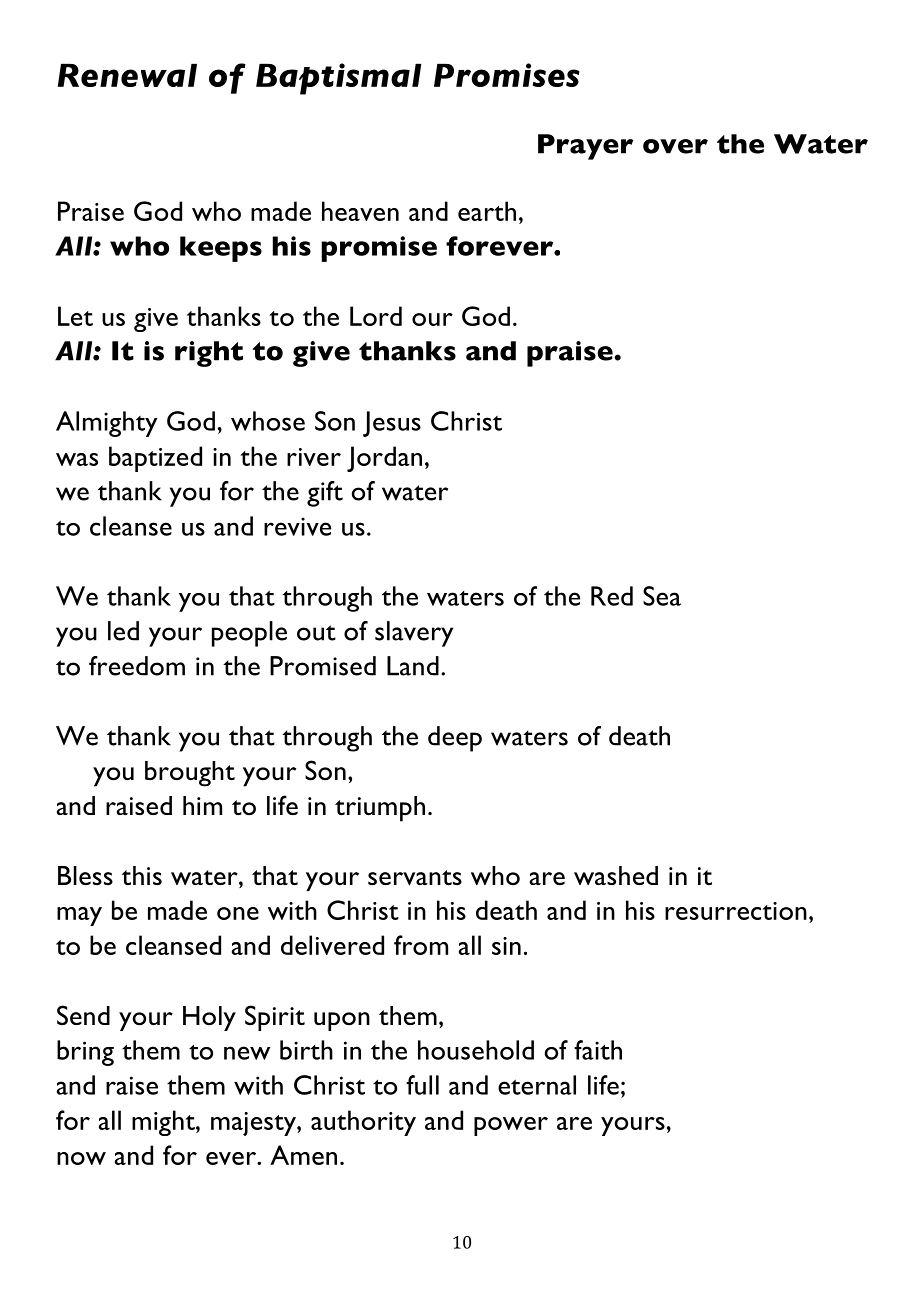 This document has width=924, height=1308. I want to click on now, so click(81, 1158).
